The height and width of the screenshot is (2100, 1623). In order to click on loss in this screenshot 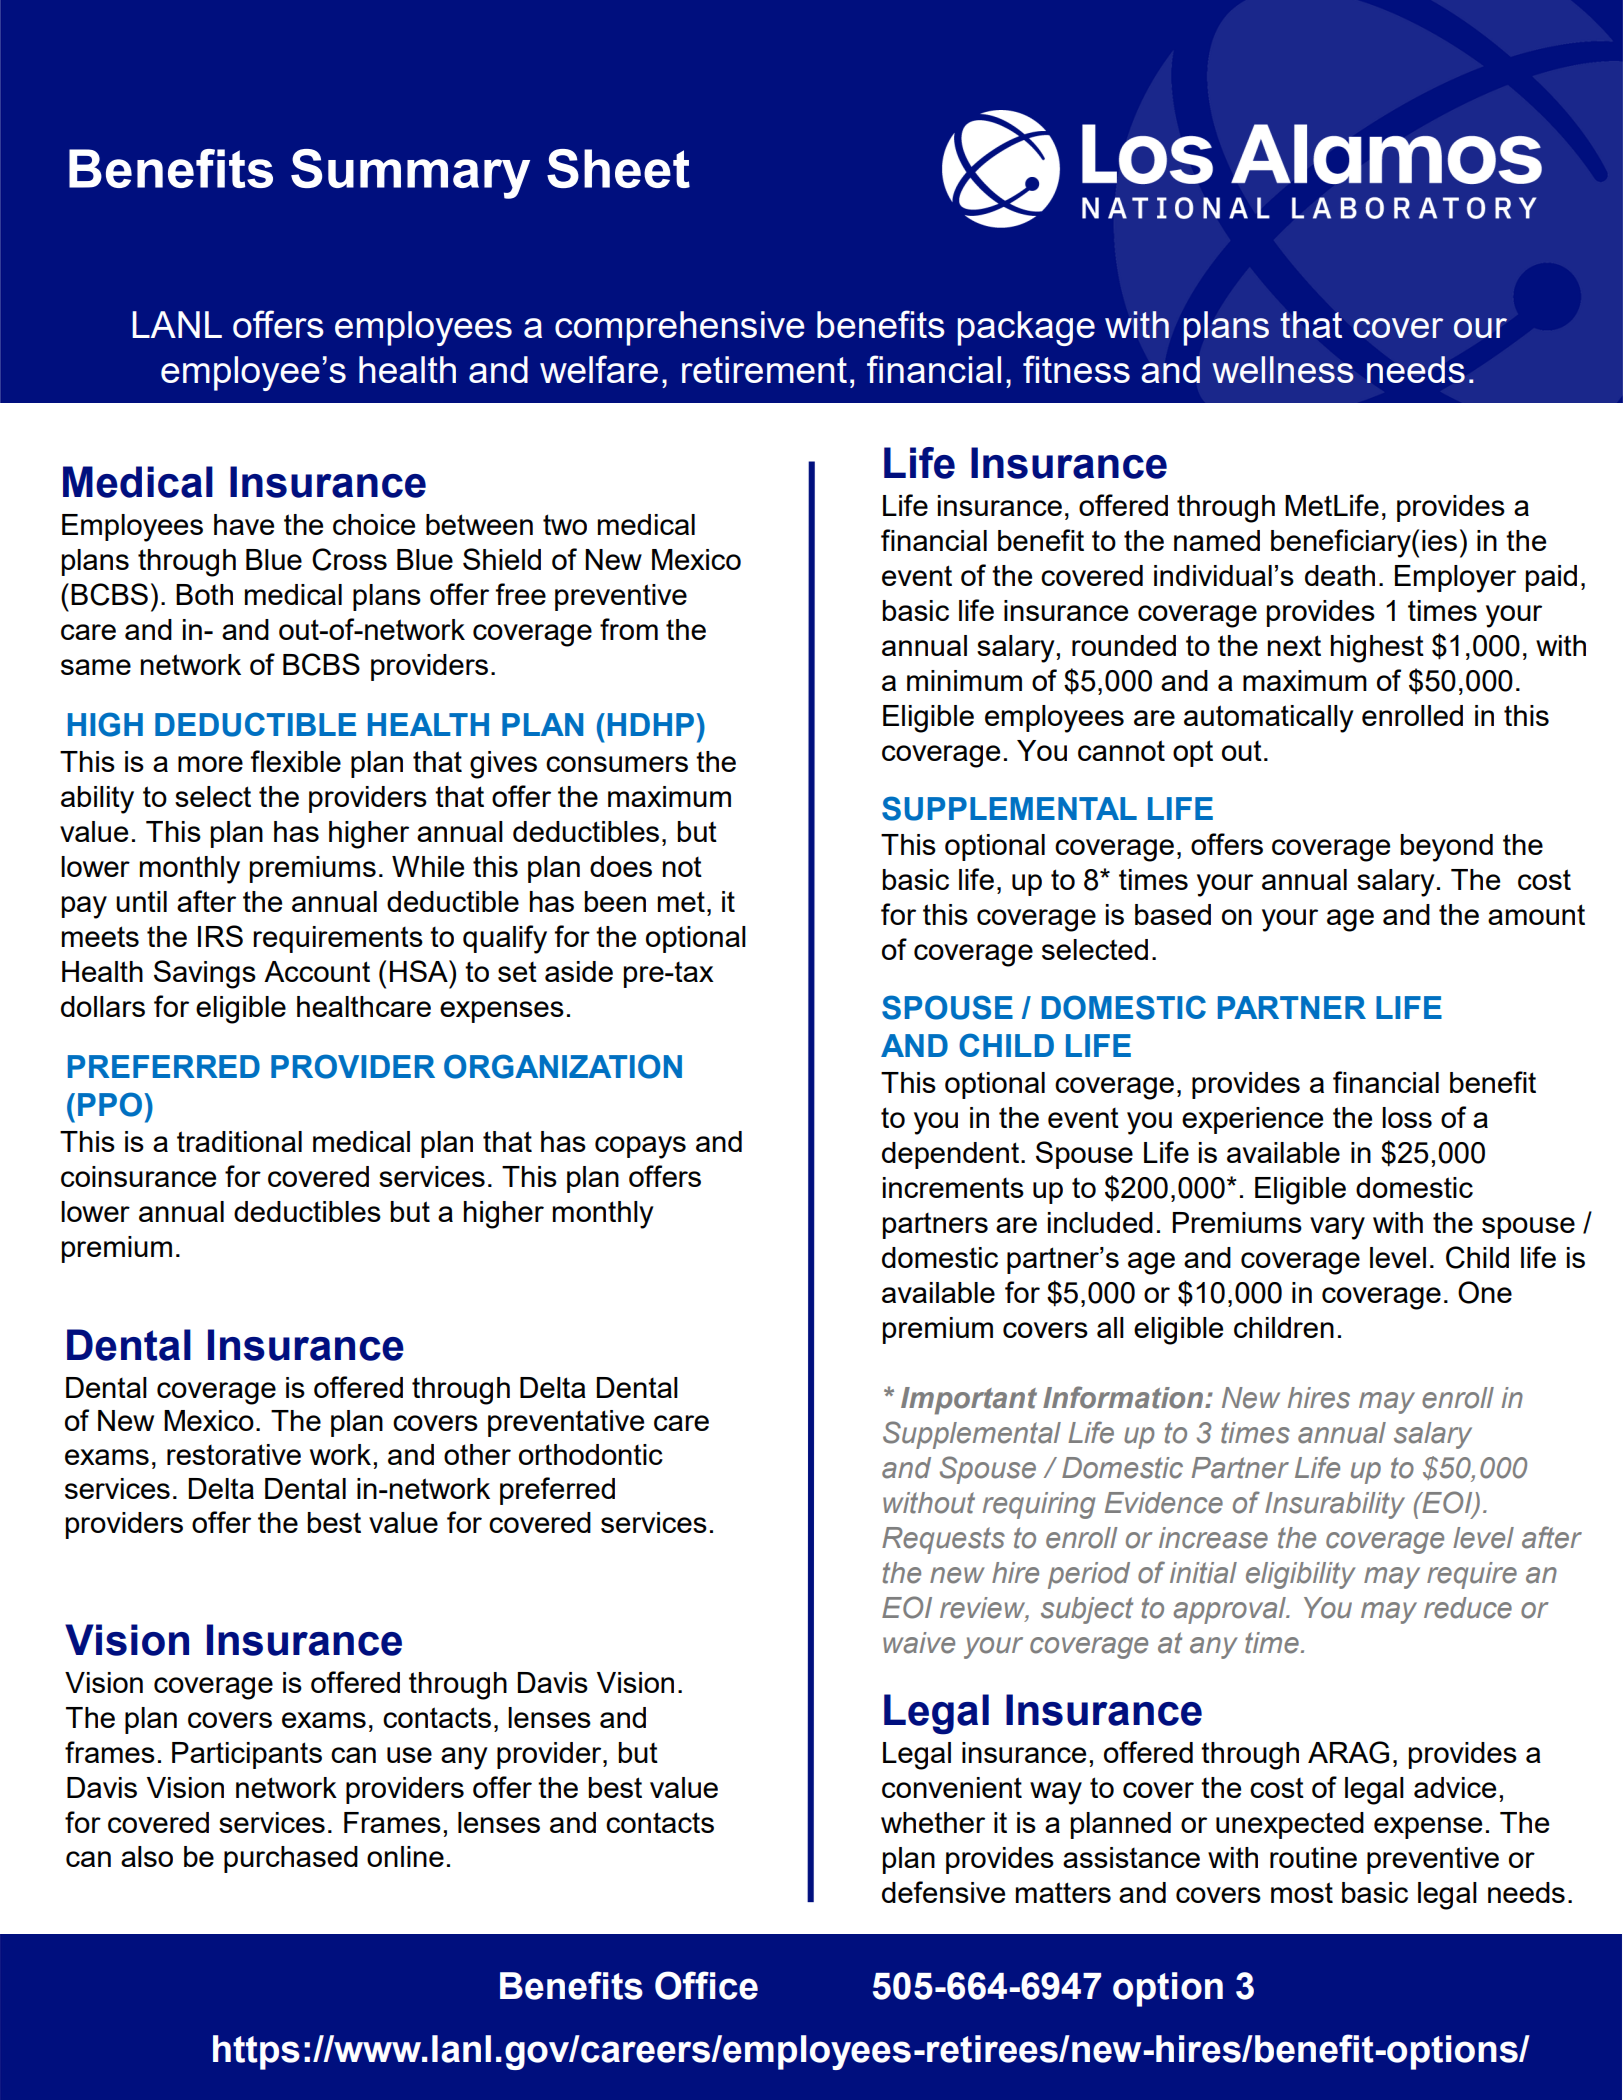, I will do `click(1407, 1117)`.
